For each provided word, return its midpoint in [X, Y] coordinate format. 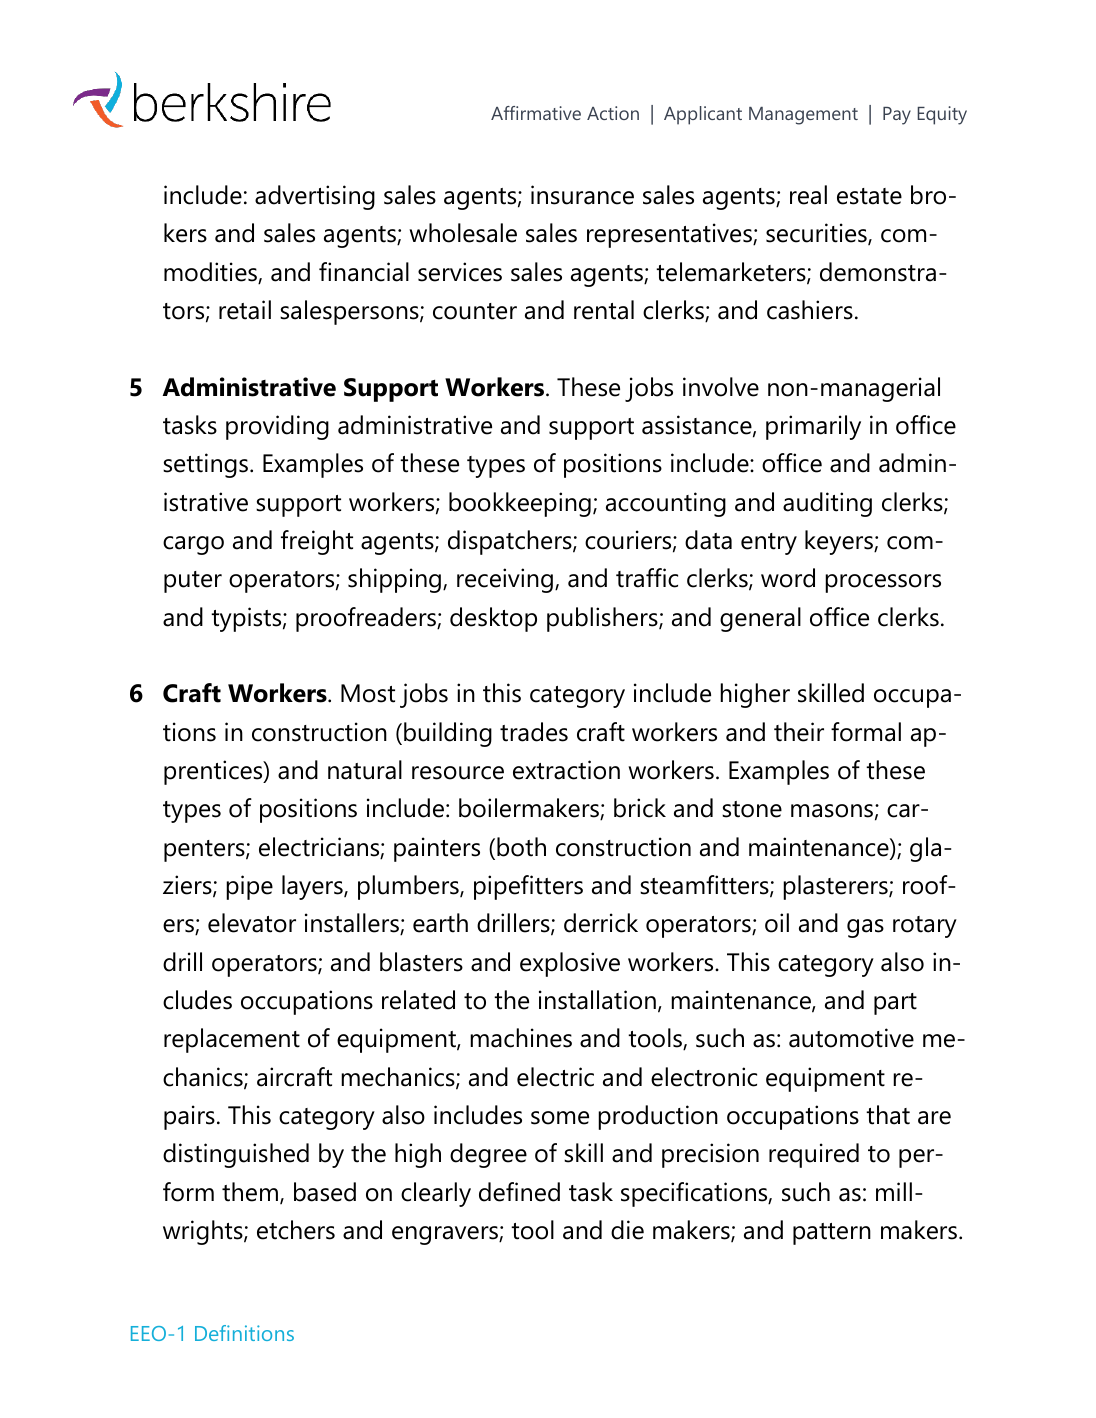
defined [519, 1192]
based [325, 1192]
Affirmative [536, 113]
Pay [897, 116]
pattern [832, 1234]
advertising [315, 197]
